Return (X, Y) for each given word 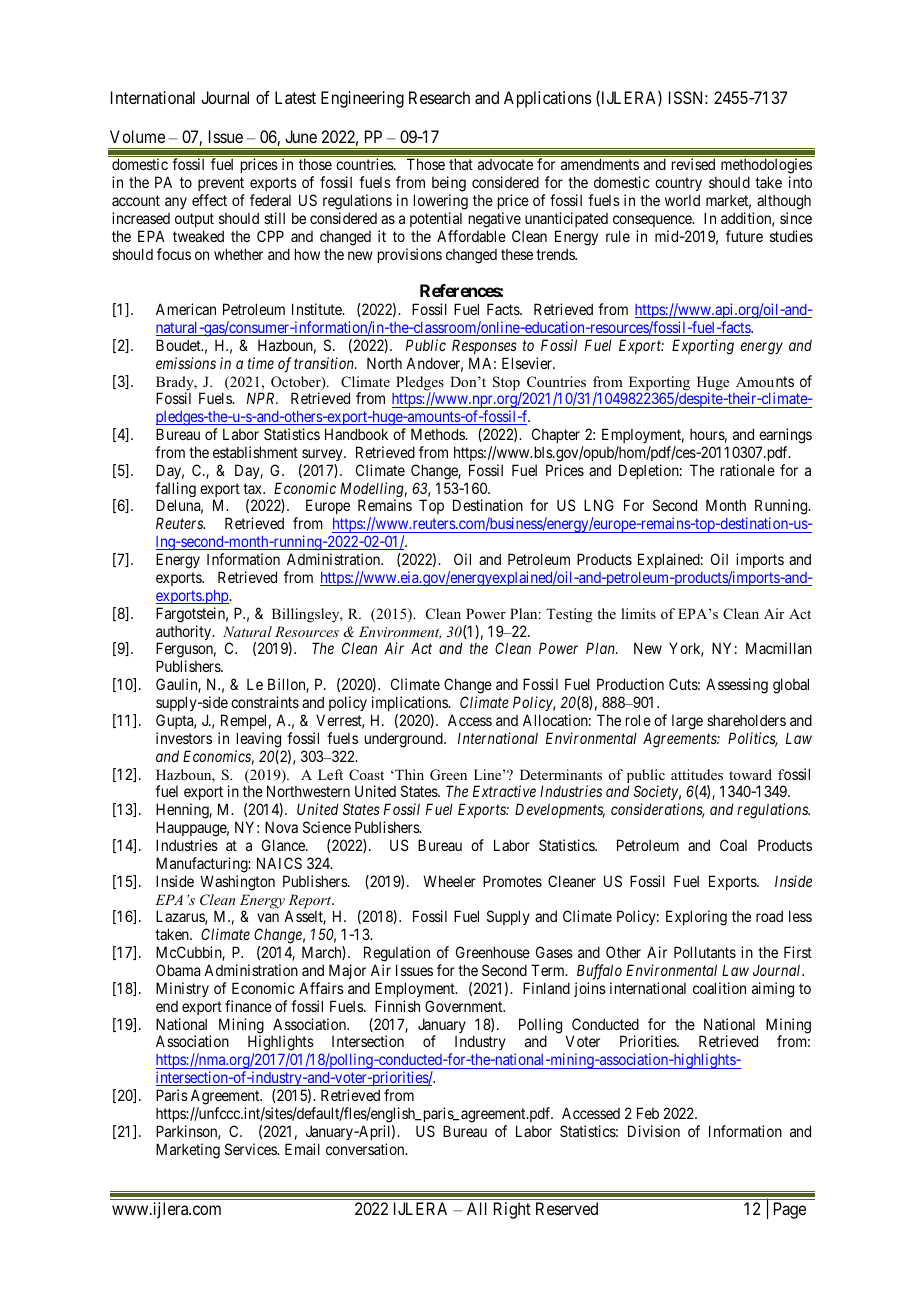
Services (251, 1149)
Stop (507, 384)
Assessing (737, 686)
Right (512, 1210)
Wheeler (449, 881)
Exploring (696, 918)
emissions (186, 363)
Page (790, 1210)
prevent (221, 184)
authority (185, 634)
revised (693, 164)
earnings (785, 436)
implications (411, 703)
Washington (237, 883)
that (461, 164)
